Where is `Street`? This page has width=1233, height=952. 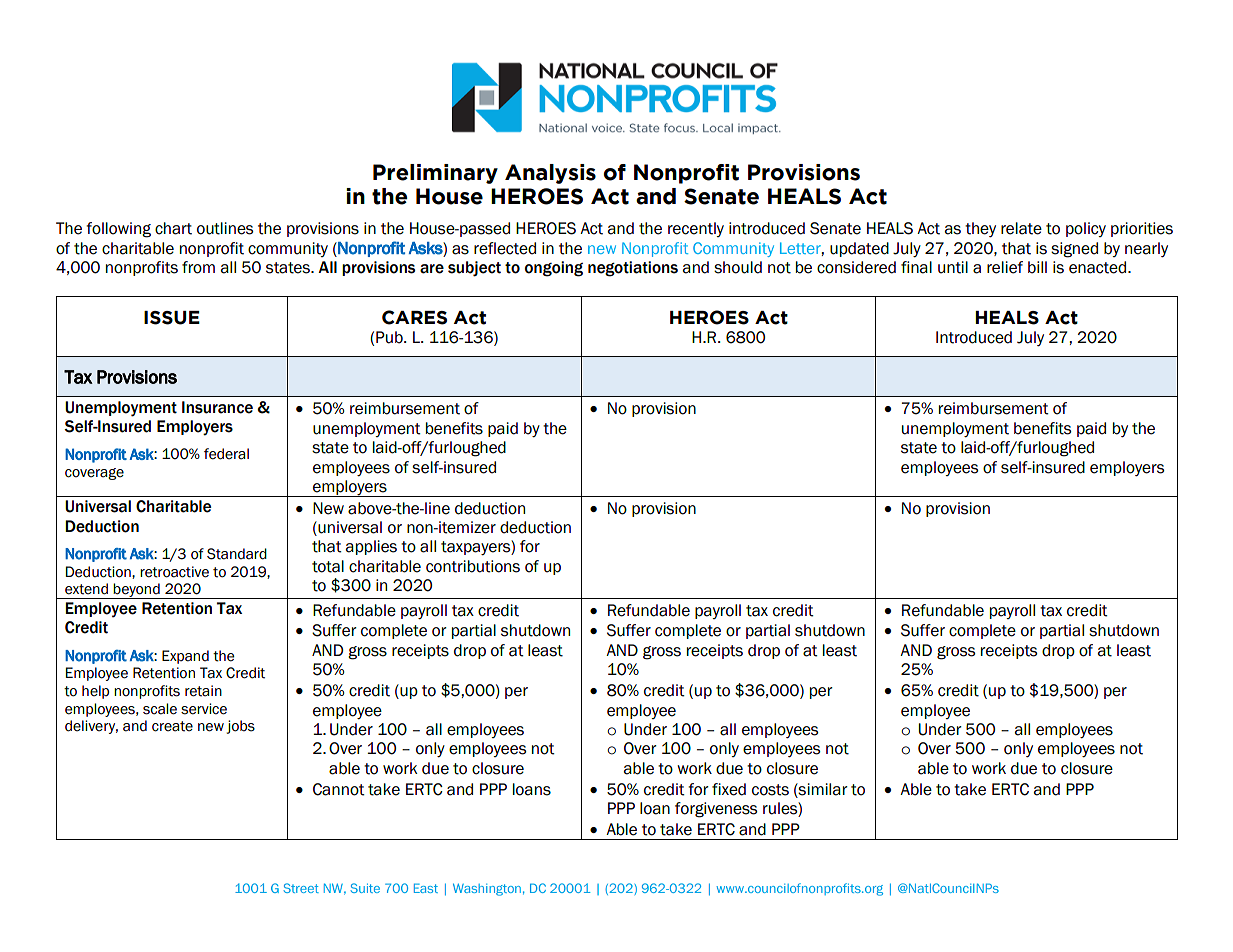 Street is located at coordinates (301, 888).
